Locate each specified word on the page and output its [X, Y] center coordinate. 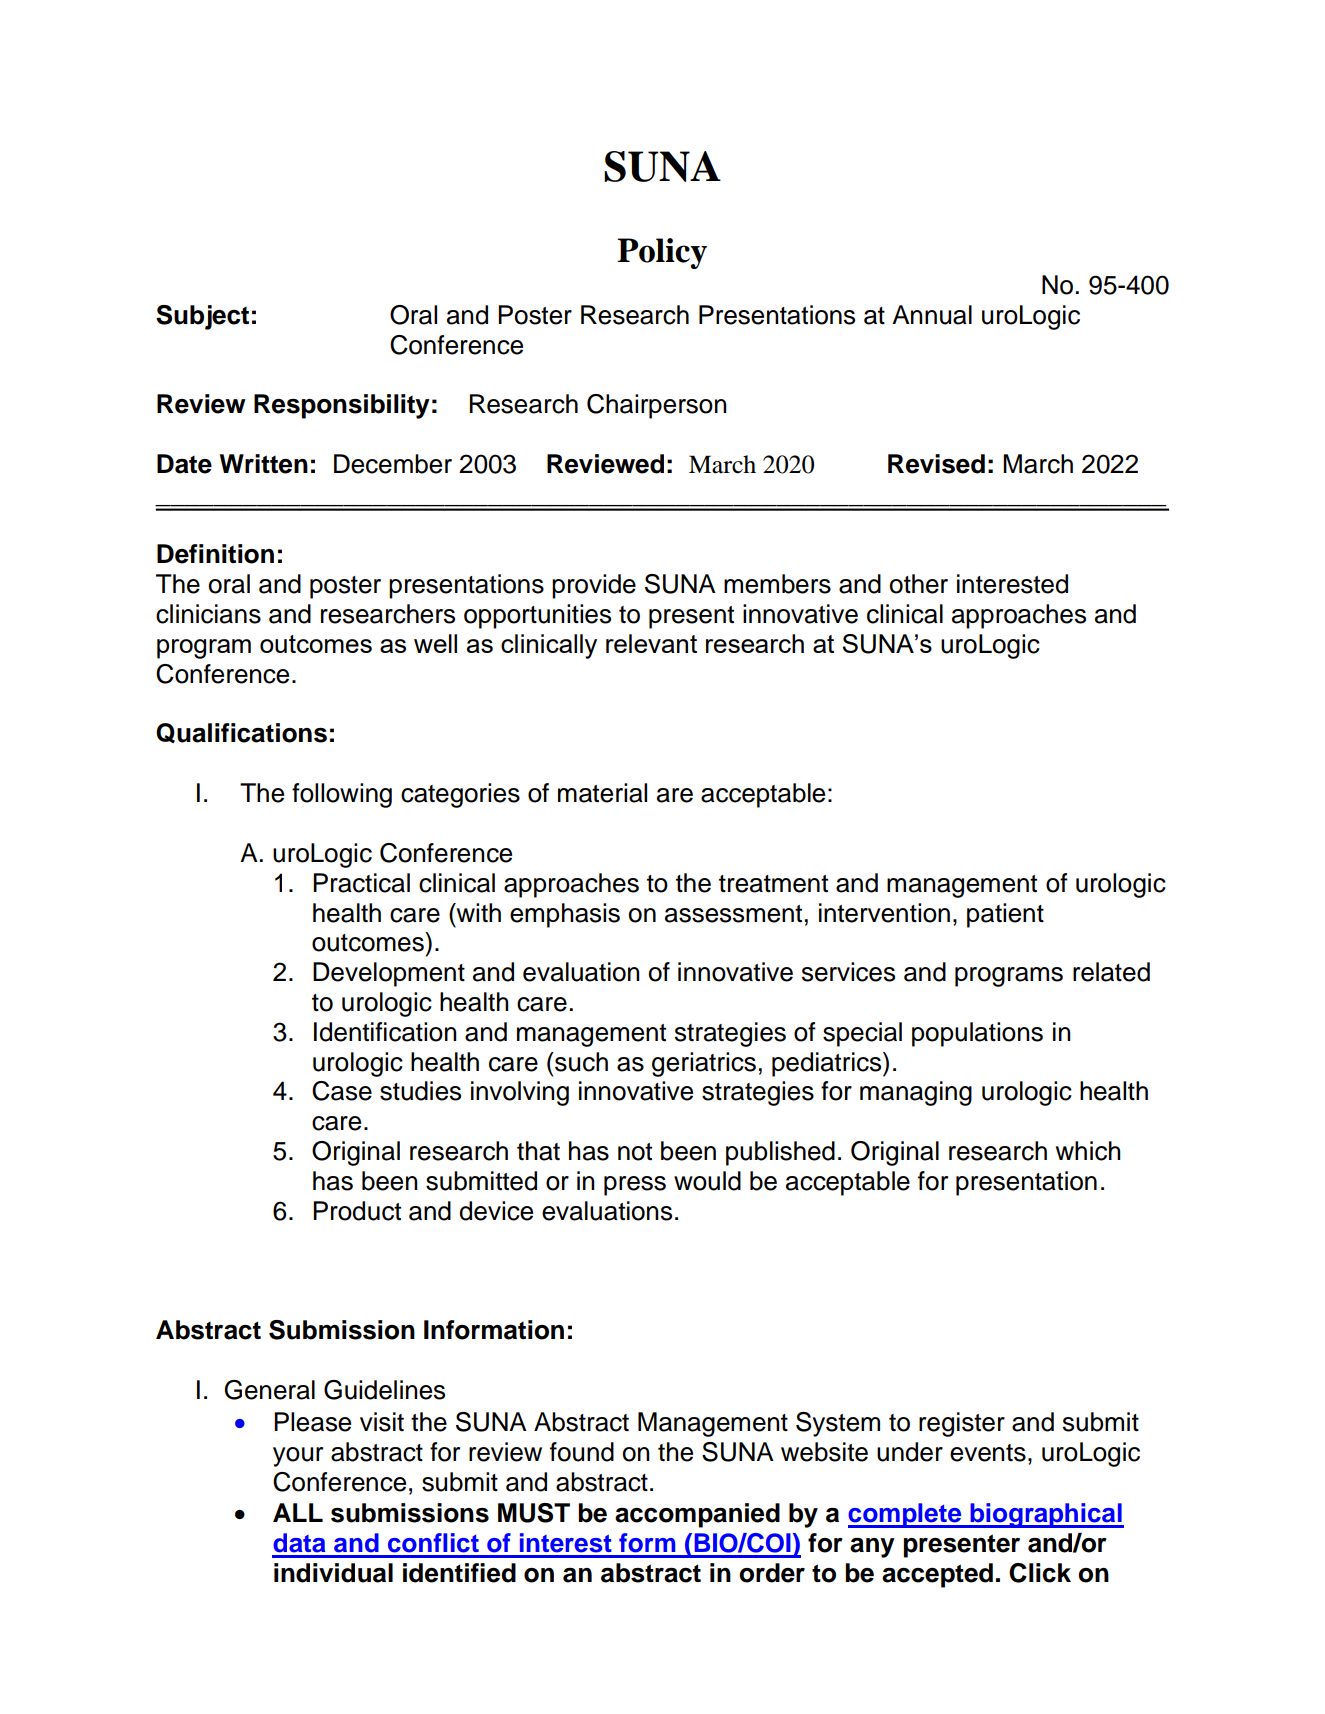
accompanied [697, 1515]
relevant [651, 643]
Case [342, 1091]
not [635, 1152]
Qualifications [241, 733]
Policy [662, 253]
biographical [1046, 1515]
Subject [202, 317]
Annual [932, 315]
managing [916, 1093]
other [919, 584]
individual [333, 1573]
